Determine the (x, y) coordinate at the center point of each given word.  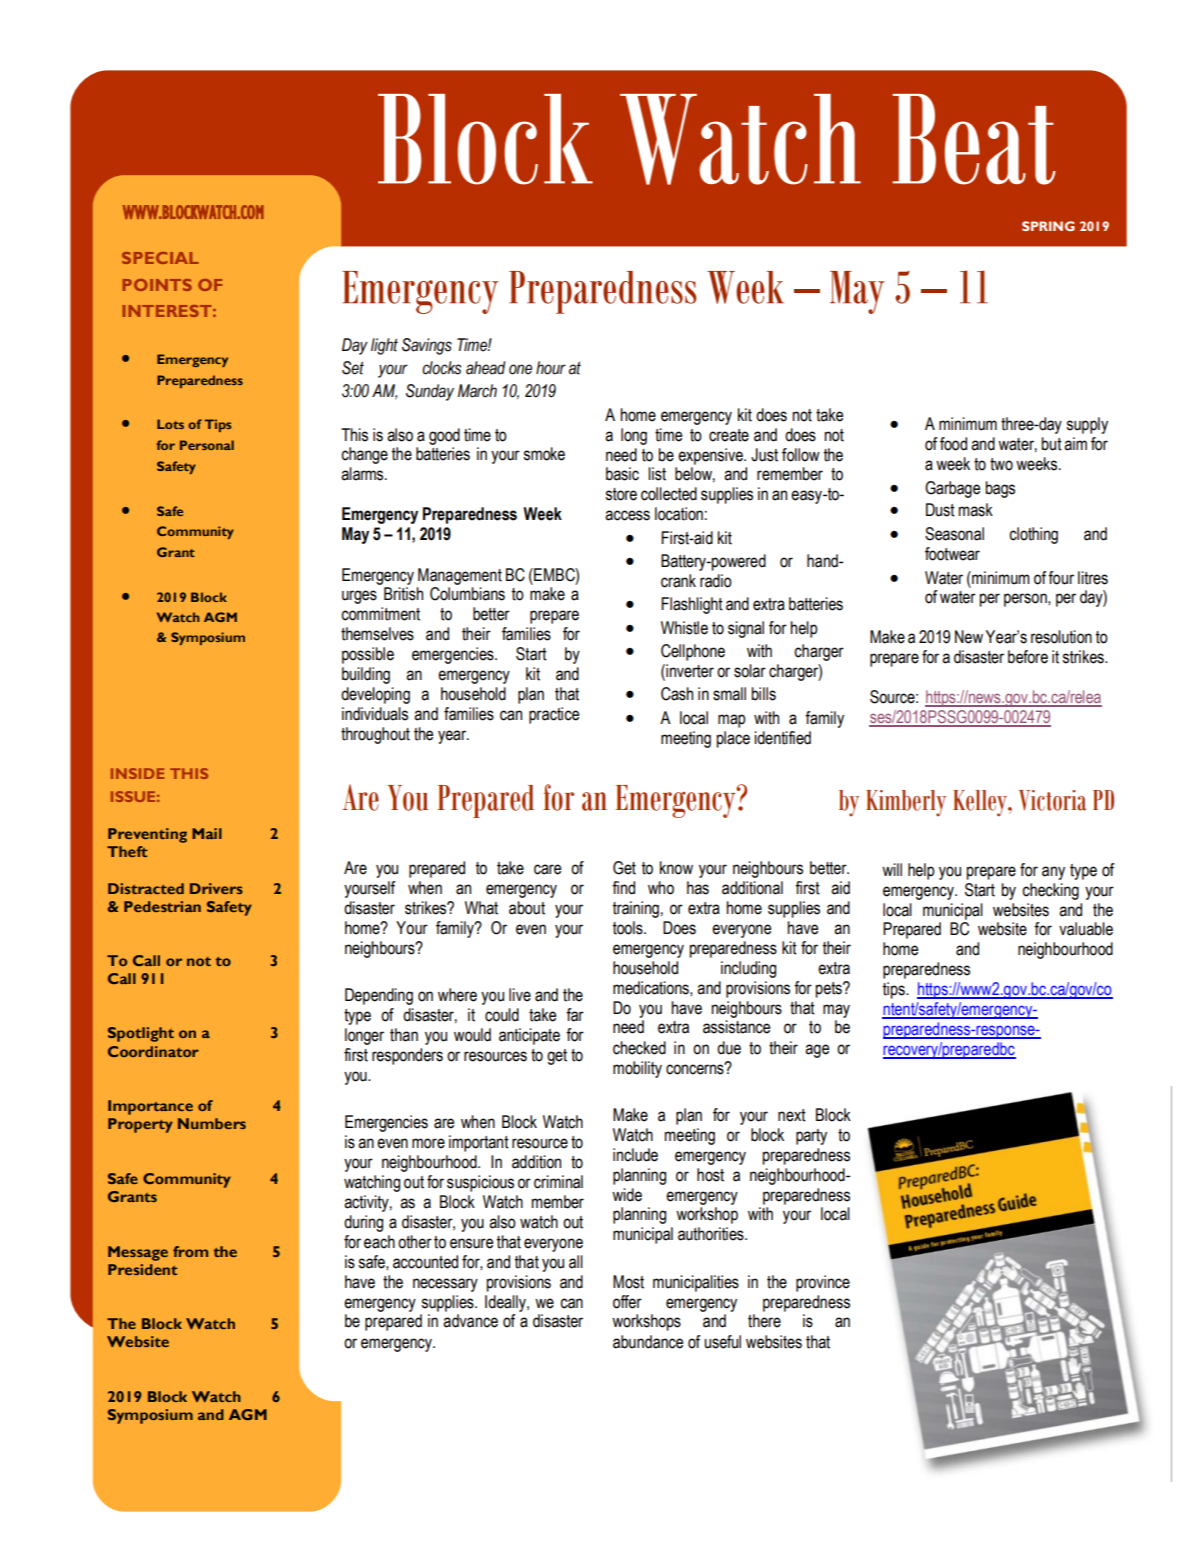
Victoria (1052, 800)
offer (627, 1302)
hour (551, 368)
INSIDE (137, 773)
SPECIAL (160, 258)
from (190, 1251)
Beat (974, 139)
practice (554, 715)
